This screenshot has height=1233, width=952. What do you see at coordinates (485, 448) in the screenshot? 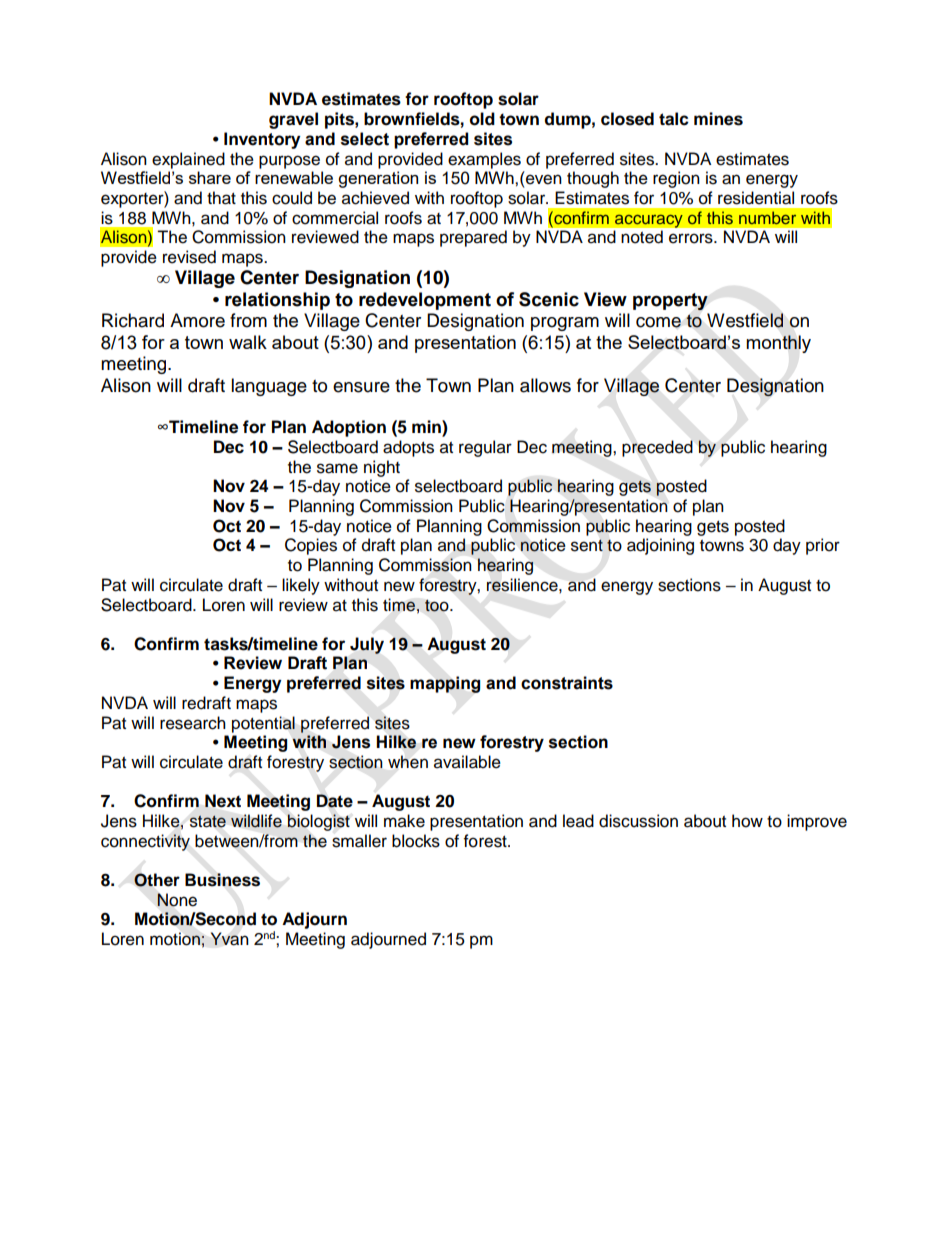
I see `regular` at bounding box center [485, 448].
